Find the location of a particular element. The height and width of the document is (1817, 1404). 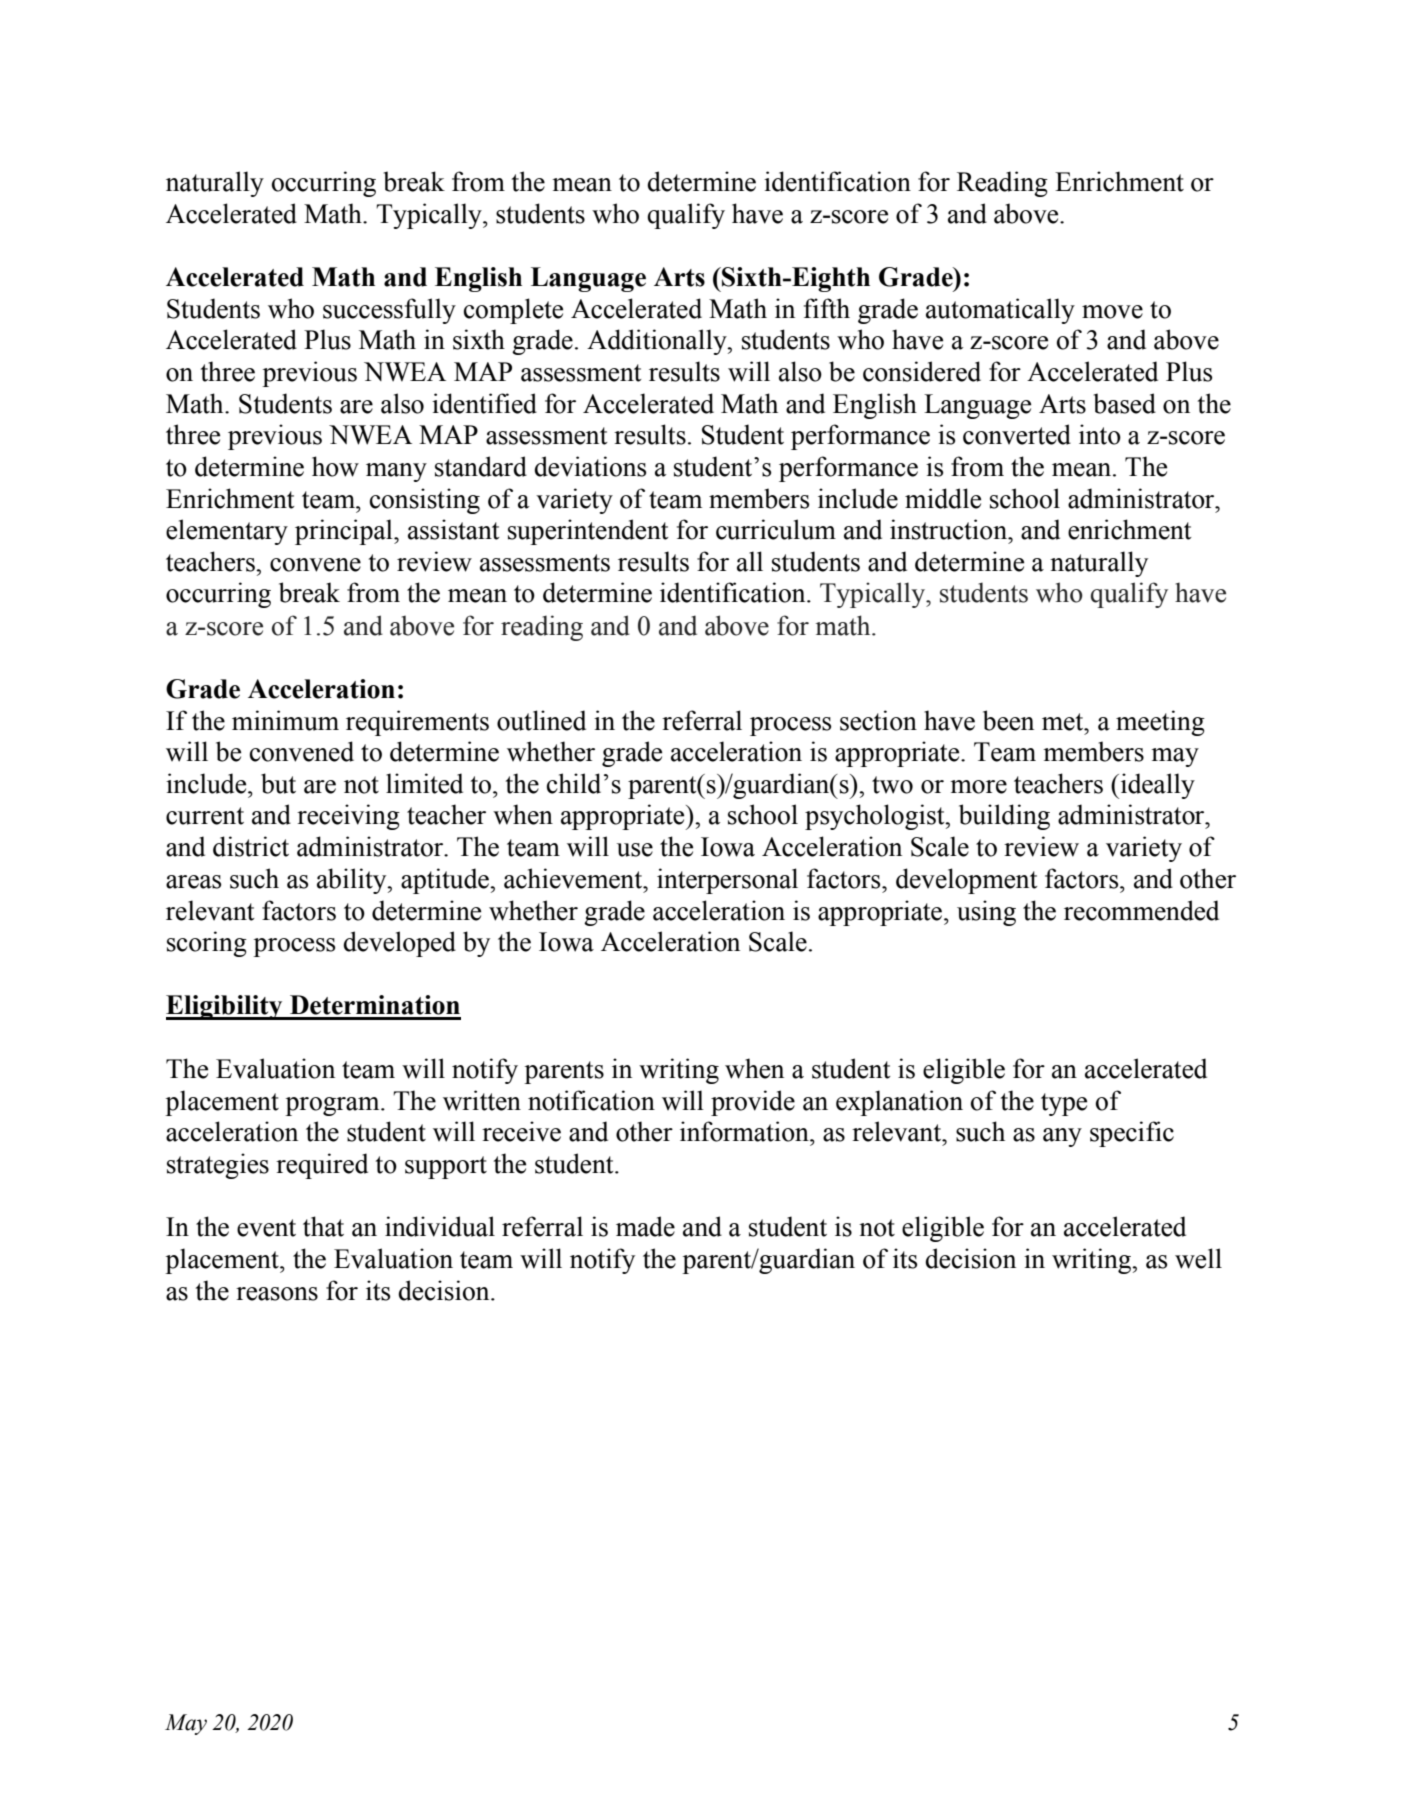

made is located at coordinates (645, 1226).
